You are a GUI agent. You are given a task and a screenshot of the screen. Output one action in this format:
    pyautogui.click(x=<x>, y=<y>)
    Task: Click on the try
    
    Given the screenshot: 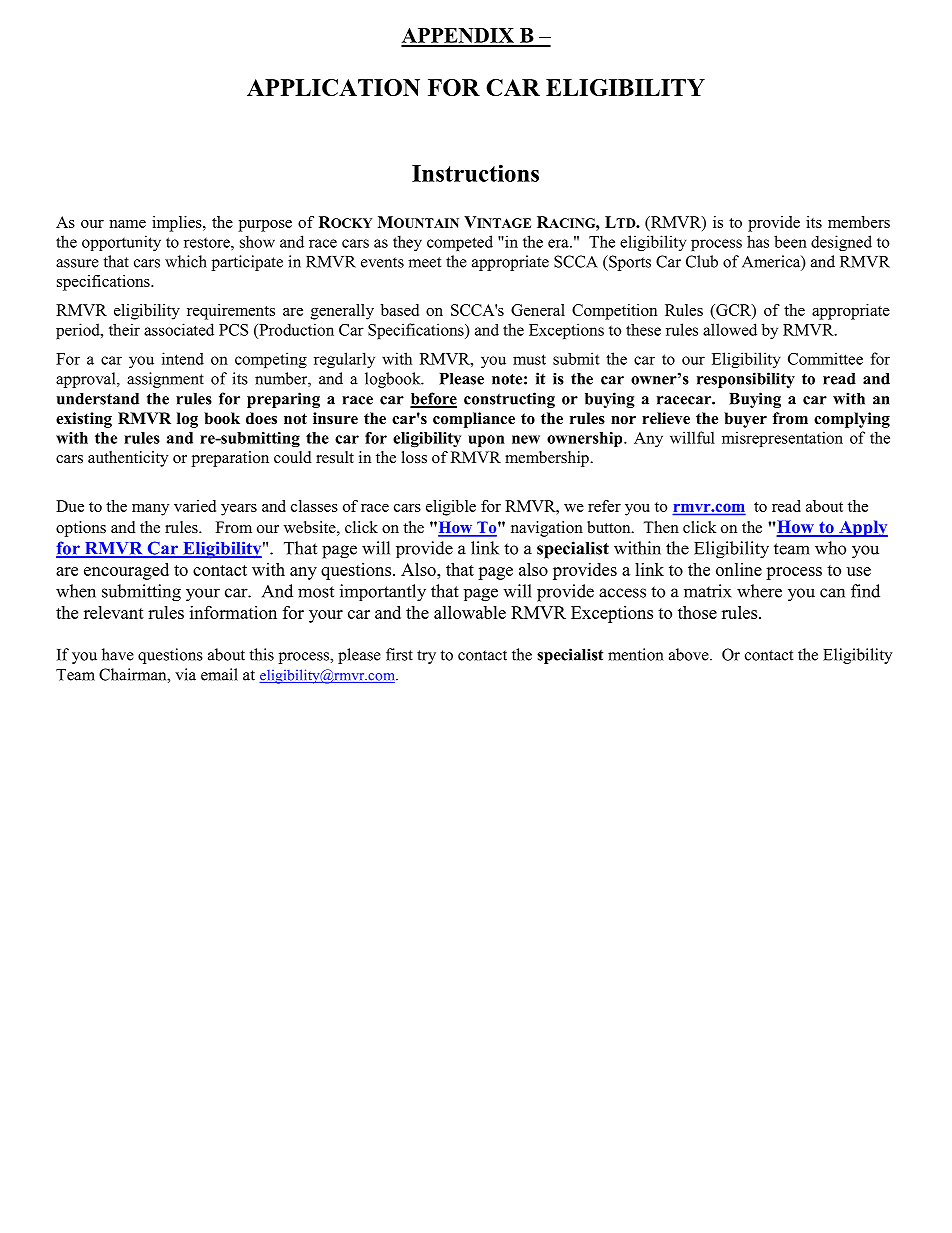 What is the action you would take?
    pyautogui.click(x=426, y=657)
